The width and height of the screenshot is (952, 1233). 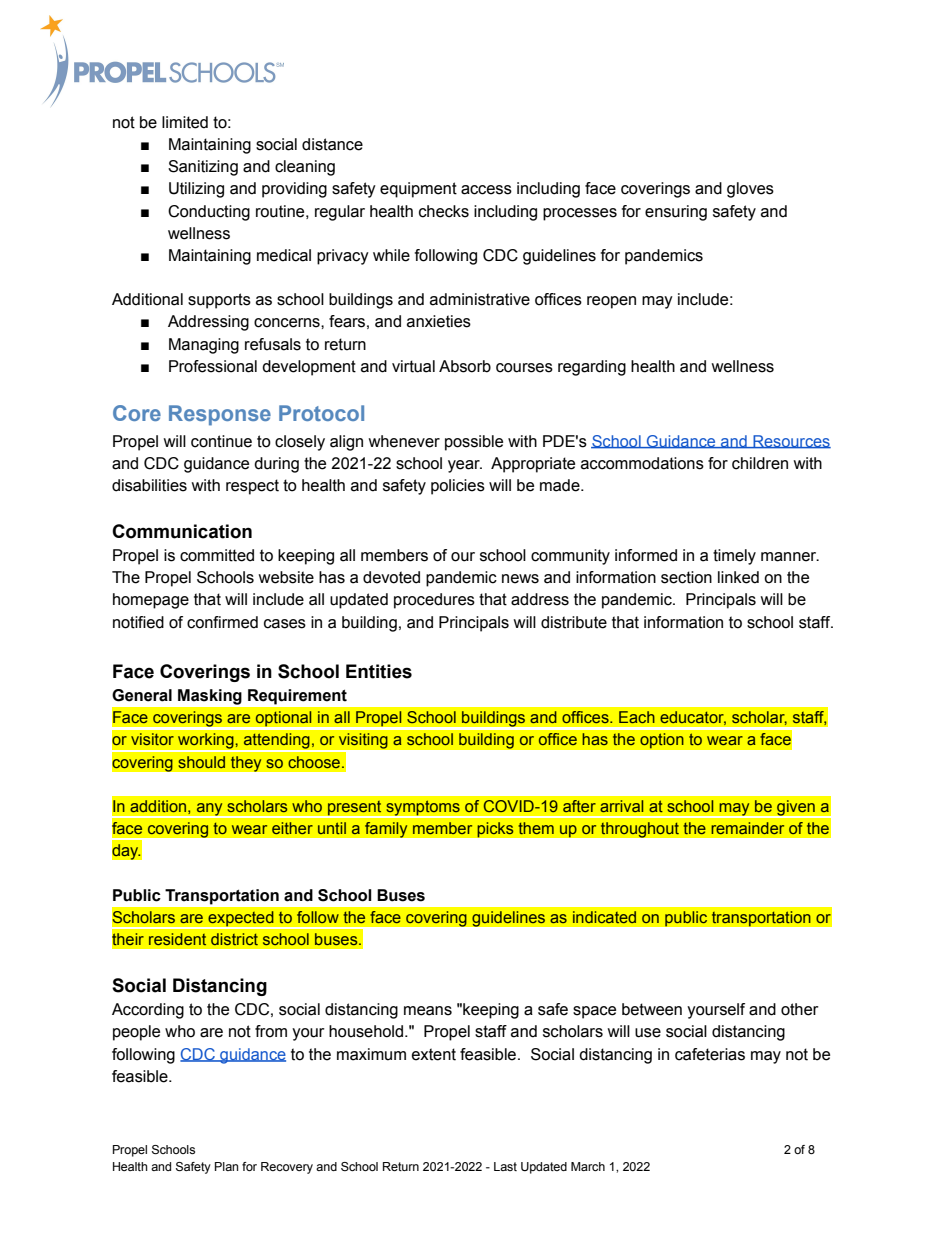 What do you see at coordinates (234, 939) in the screenshot?
I see `district` at bounding box center [234, 939].
